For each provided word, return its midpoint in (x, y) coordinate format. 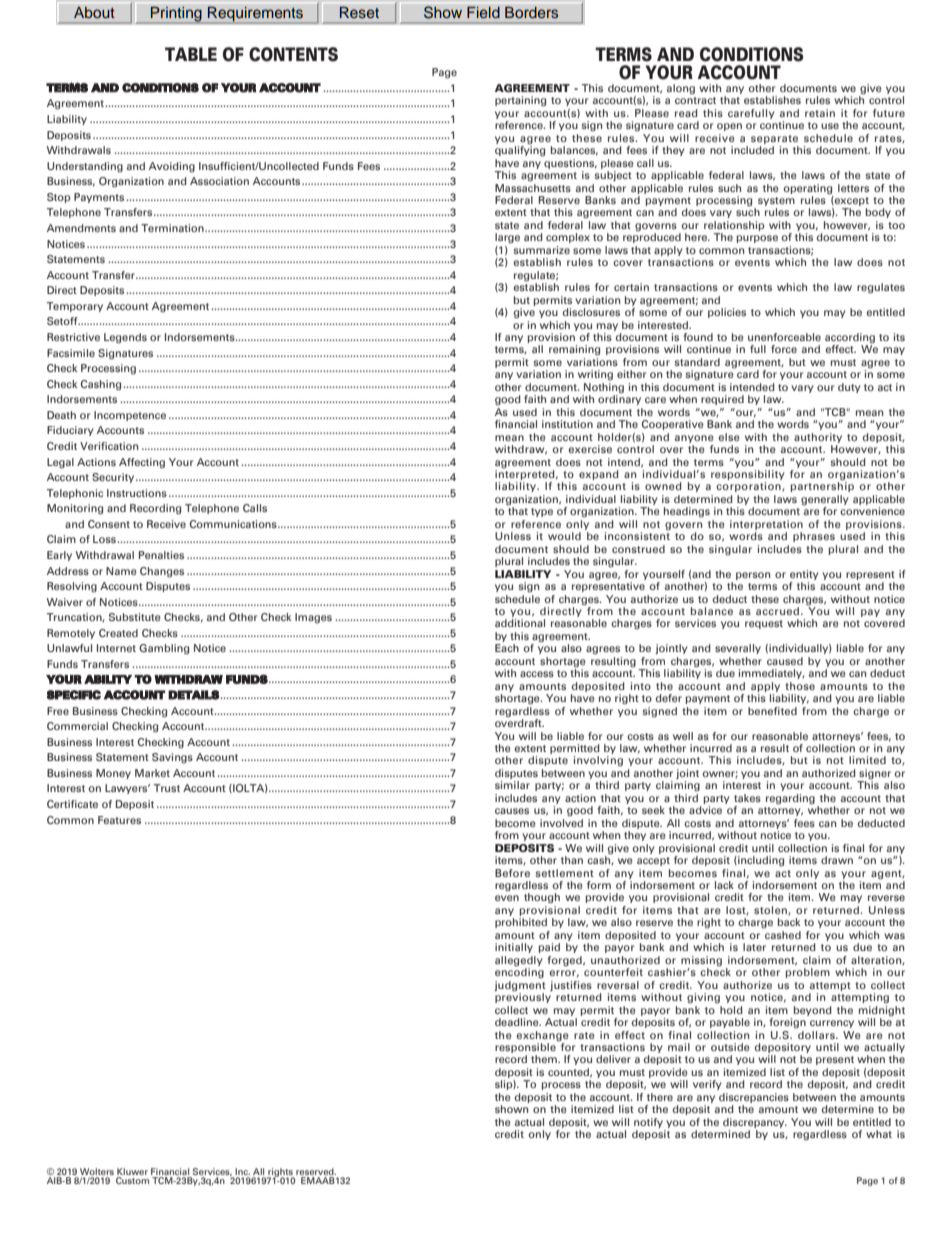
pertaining (520, 101)
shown (511, 1109)
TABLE (191, 54)
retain (820, 113)
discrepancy (755, 1123)
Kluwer (132, 1171)
